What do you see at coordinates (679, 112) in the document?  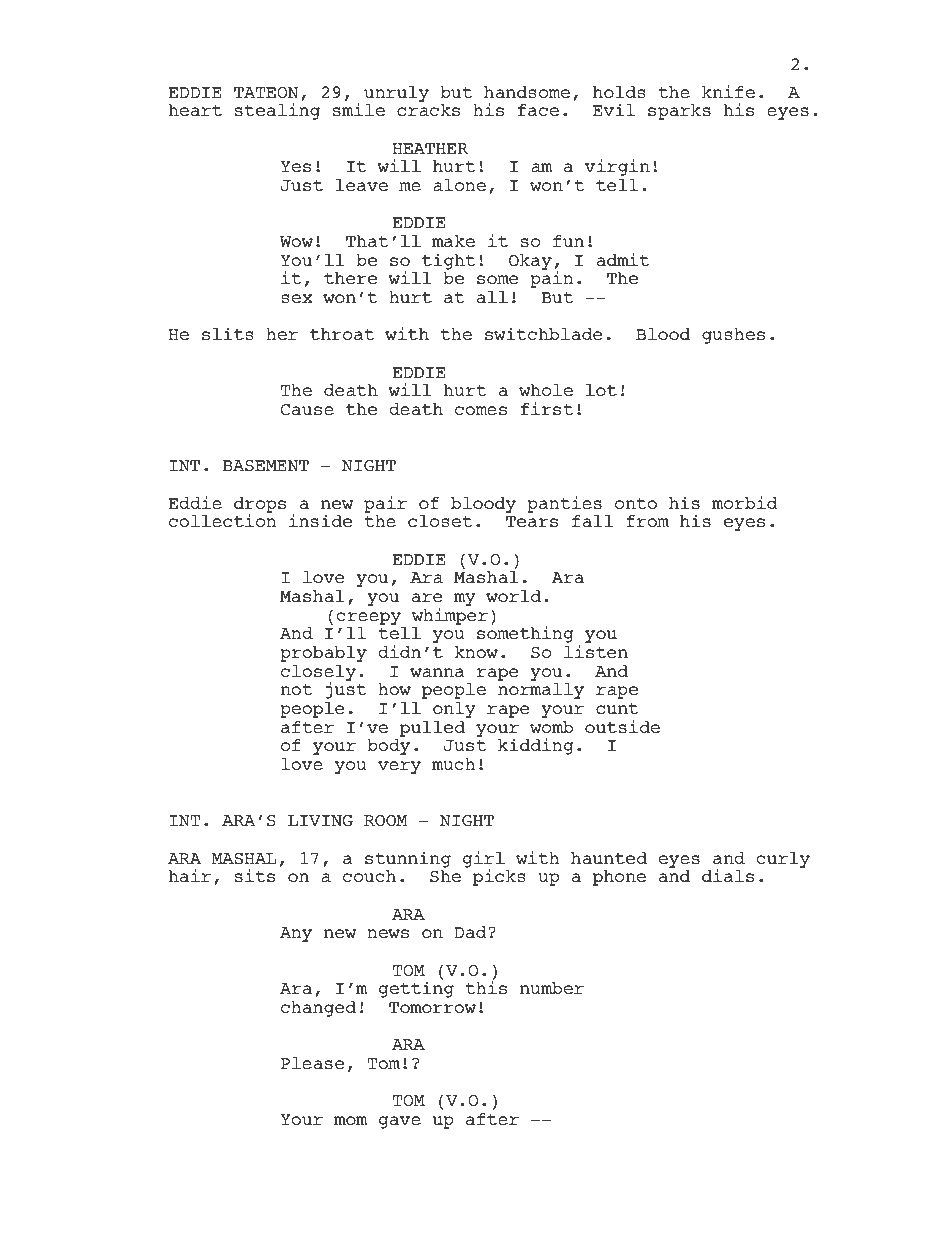 I see `sparks` at bounding box center [679, 112].
